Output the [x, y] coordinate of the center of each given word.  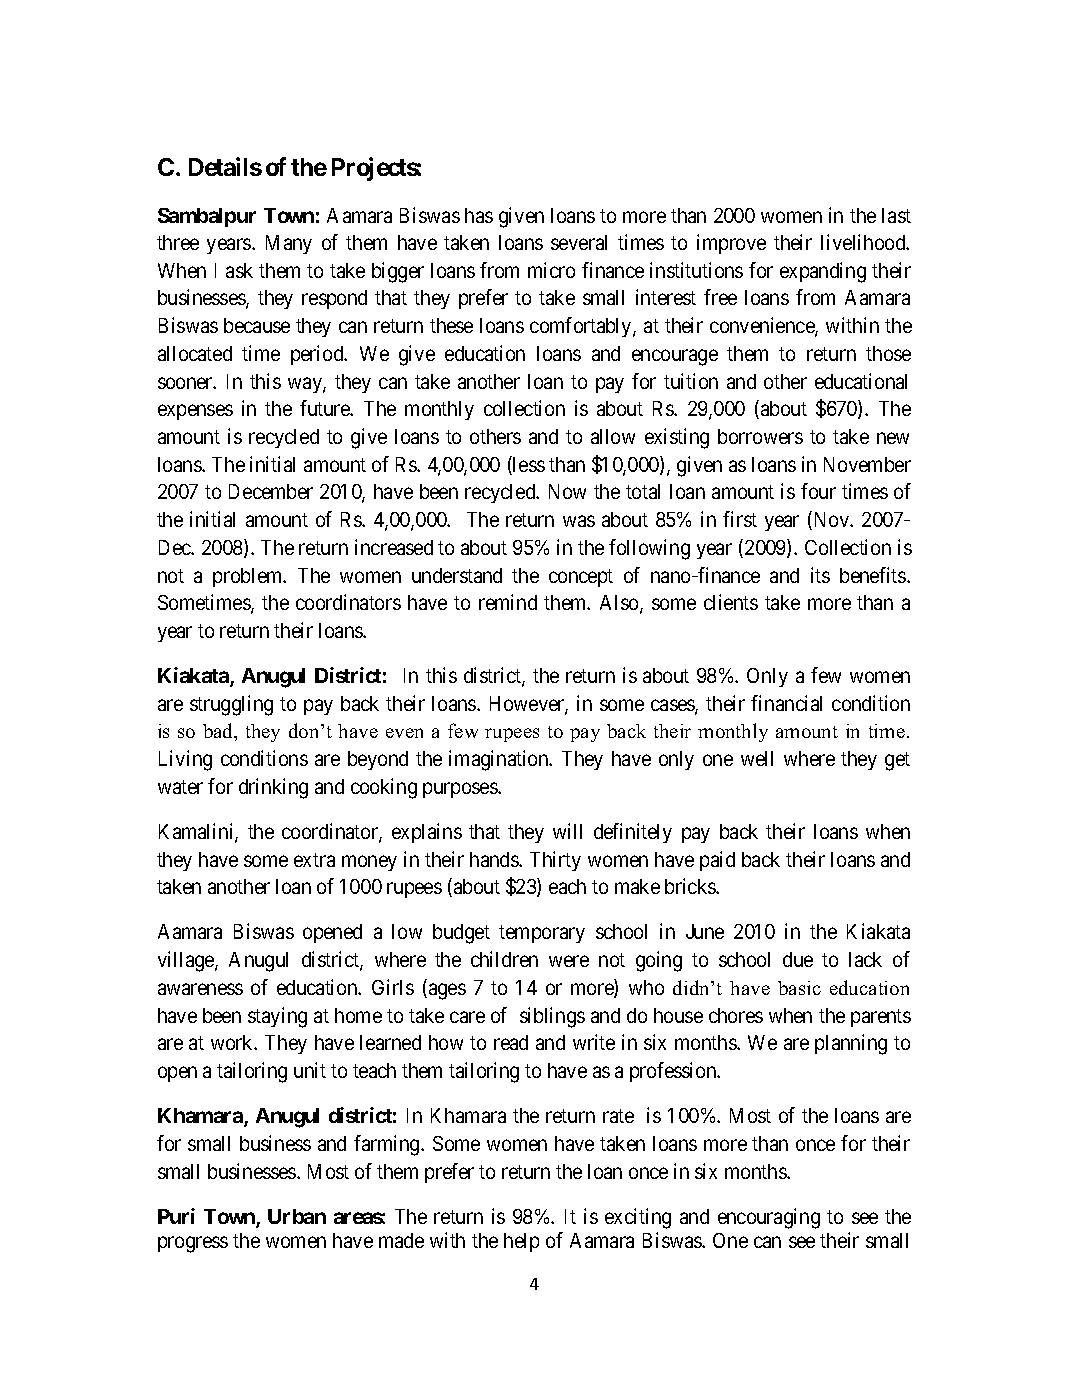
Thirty [555, 861]
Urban [297, 1216]
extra [314, 860]
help [521, 1242]
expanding [823, 272]
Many [289, 244]
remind [508, 602]
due [798, 959]
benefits [874, 575]
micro [551, 270]
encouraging [769, 1218]
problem [249, 577]
